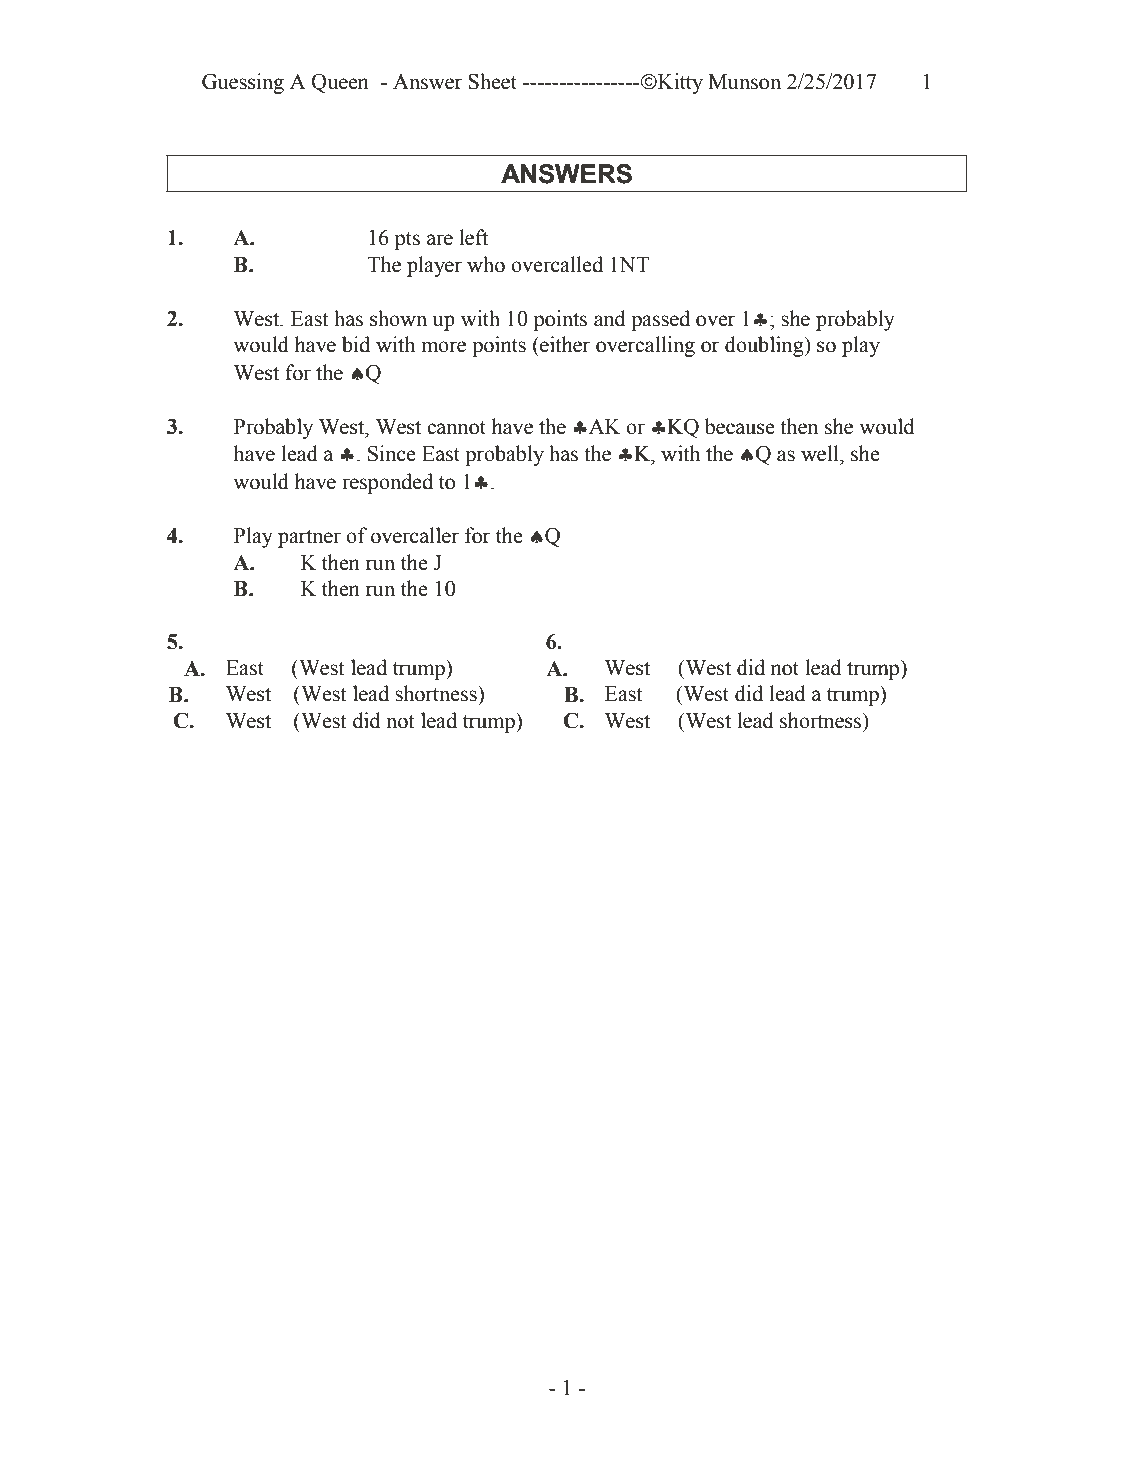  What do you see at coordinates (407, 241) in the screenshot?
I see `pts` at bounding box center [407, 241].
